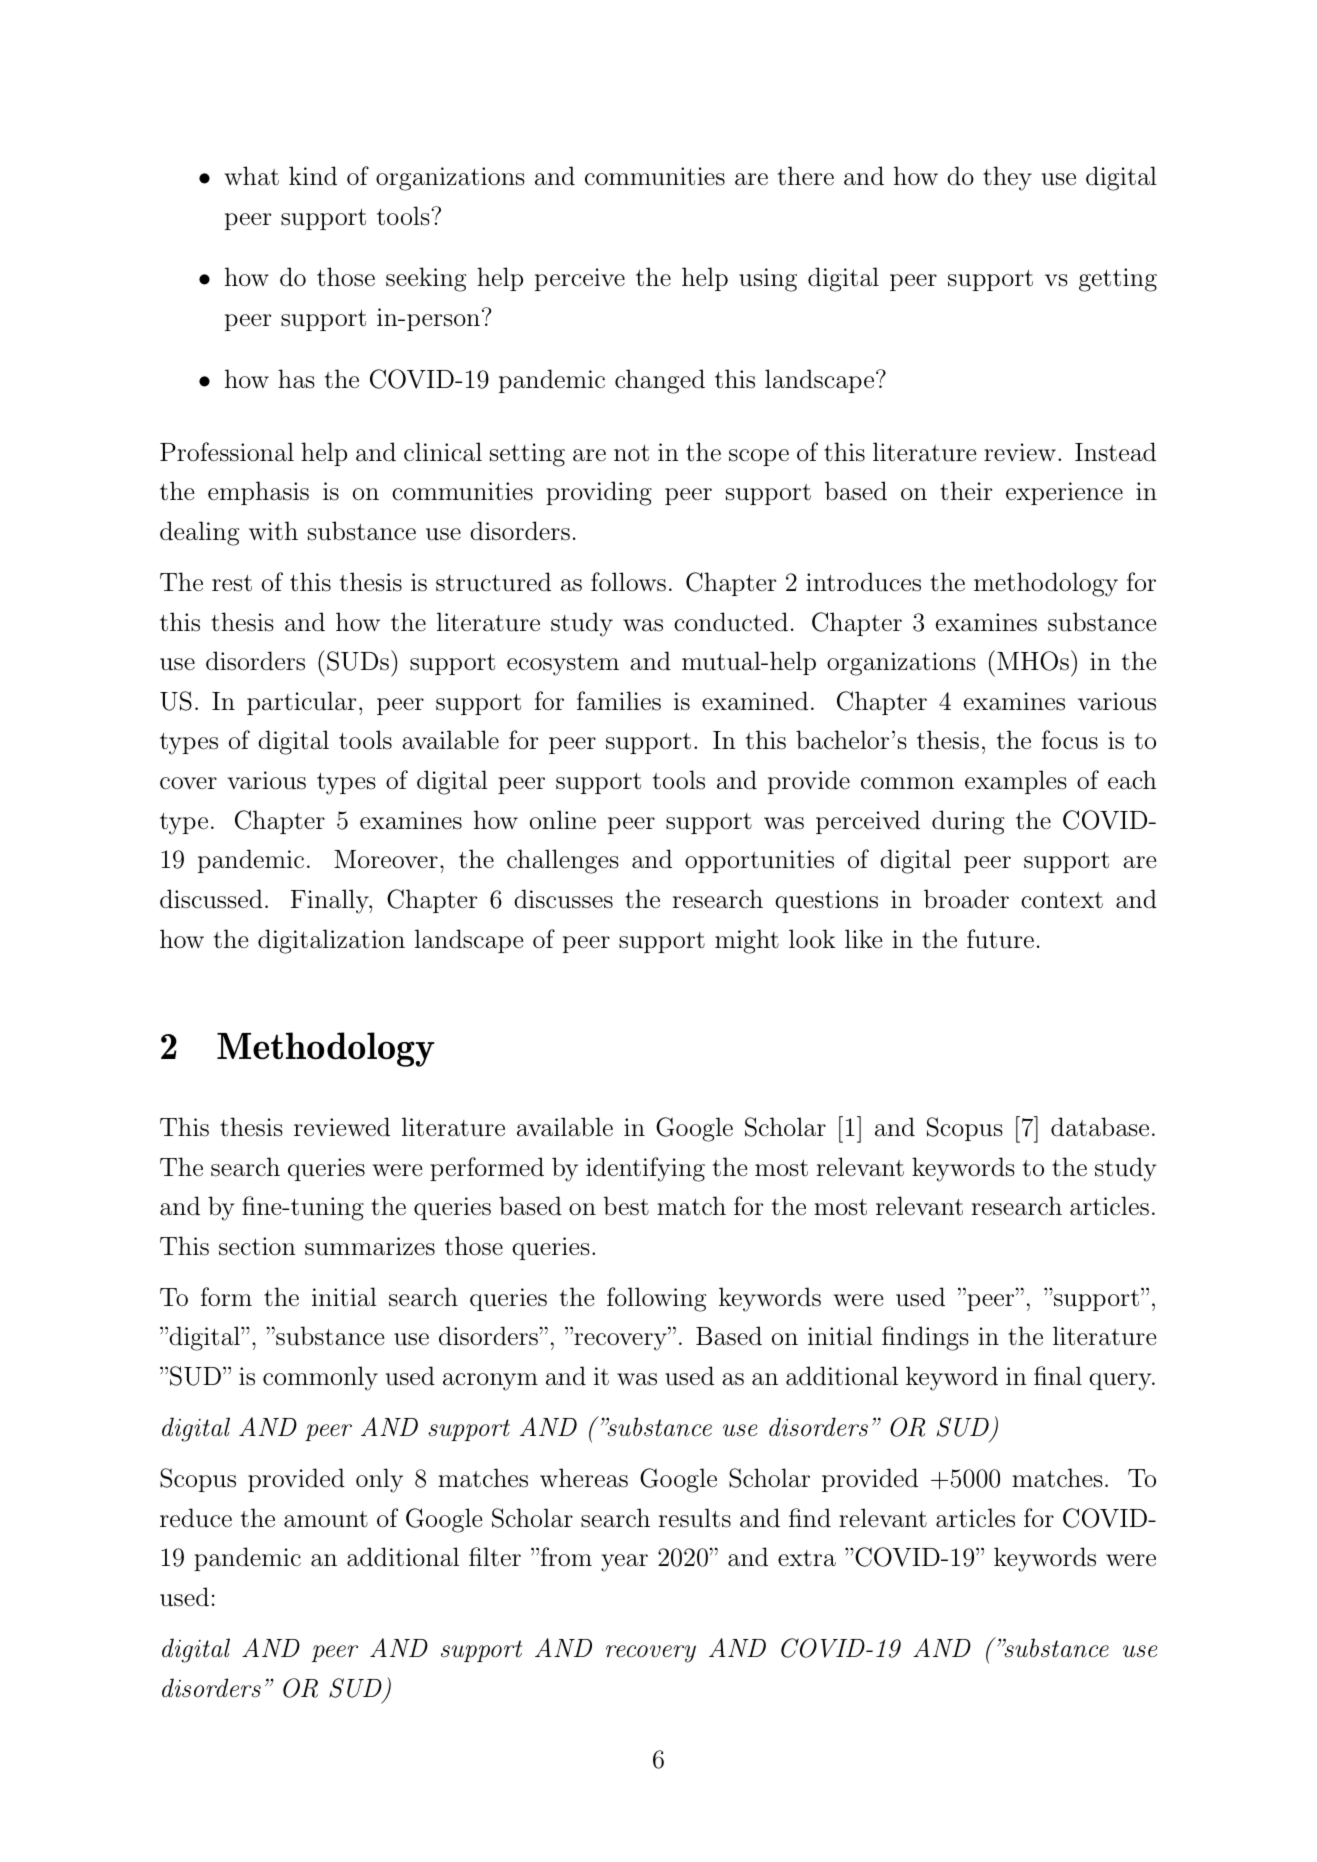 The width and height of the screenshot is (1317, 1862). Describe the element at coordinates (1007, 178) in the screenshot. I see `they` at that location.
